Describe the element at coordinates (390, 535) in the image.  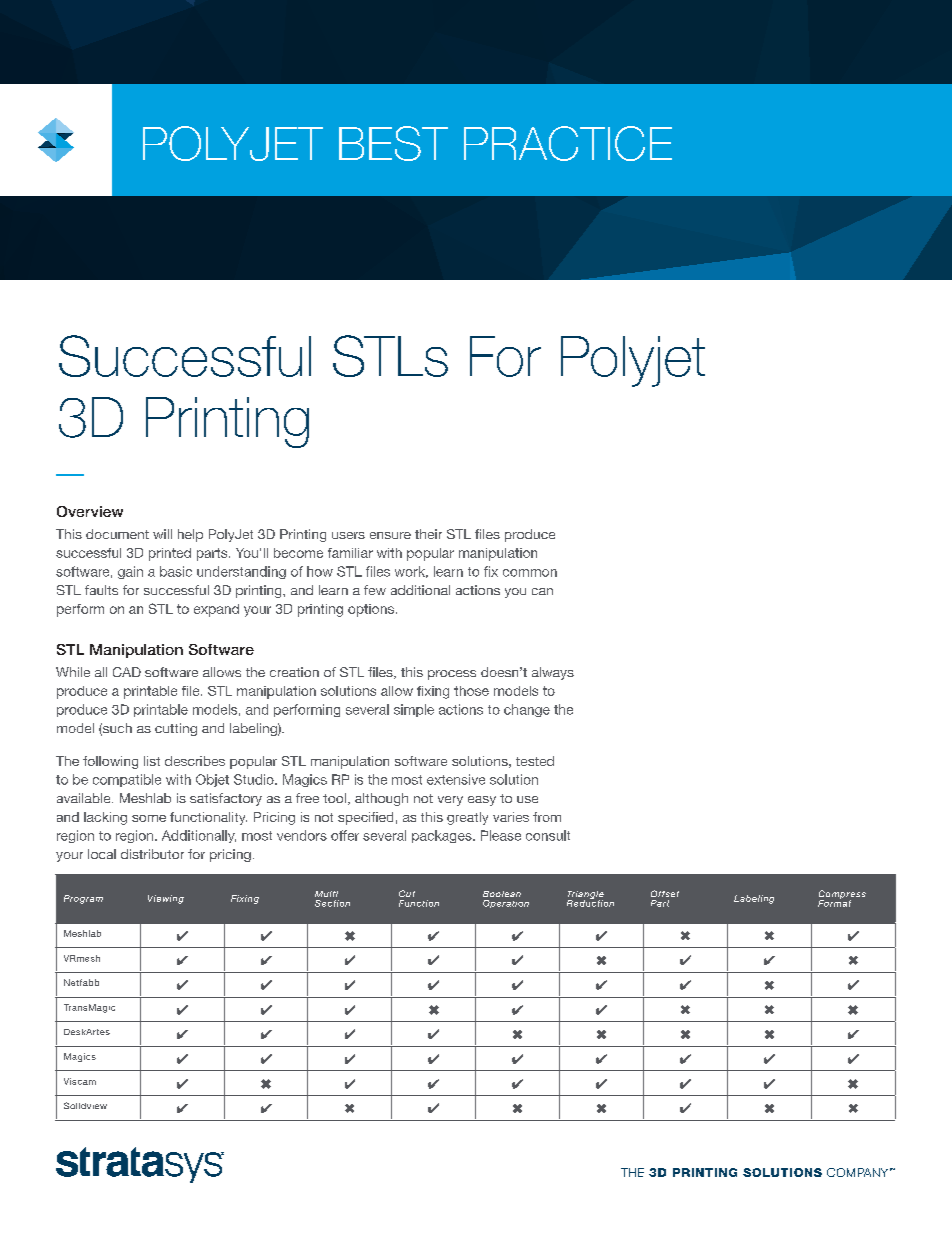
I see `ensure` at that location.
